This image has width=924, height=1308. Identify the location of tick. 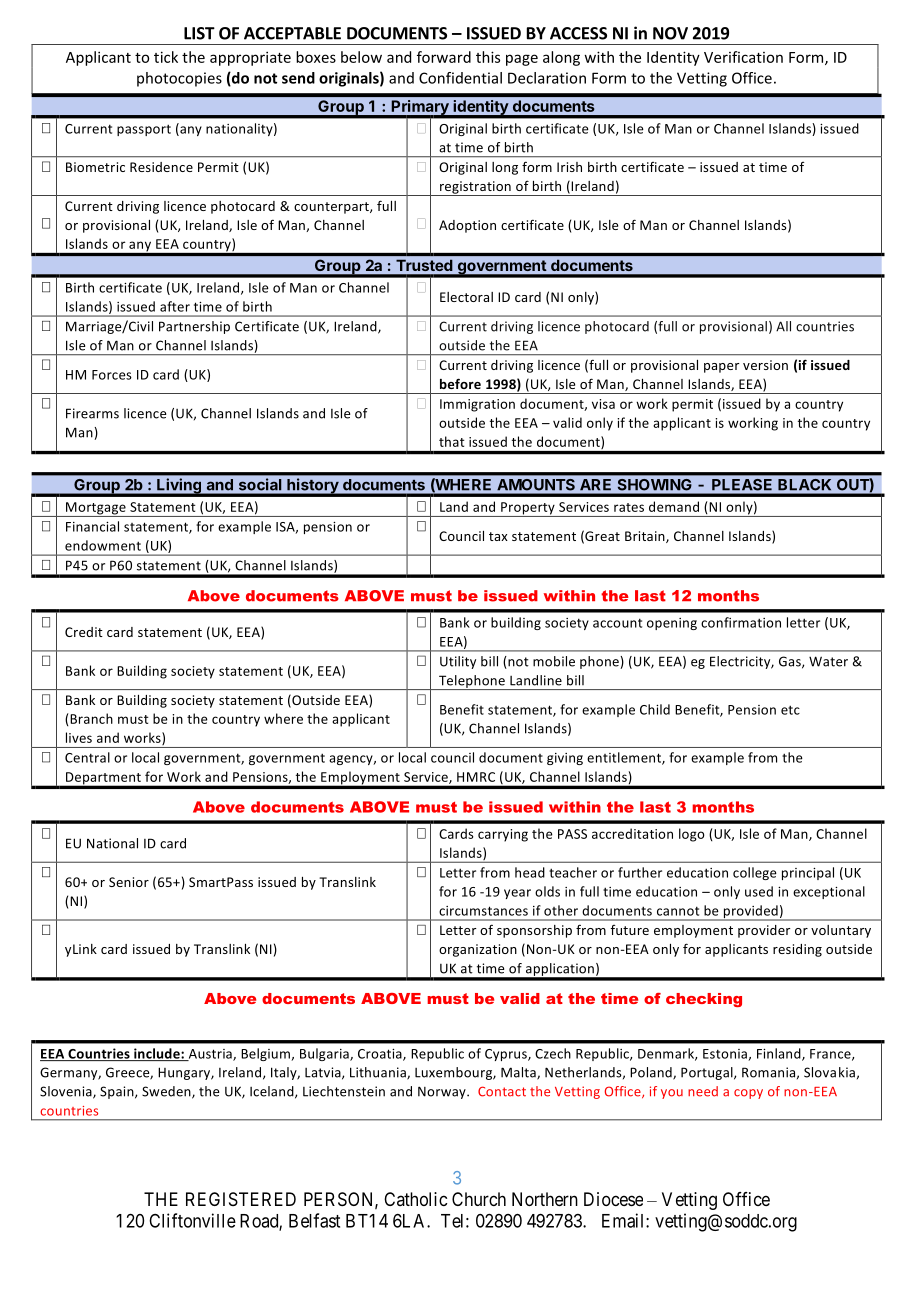
(166, 57).
